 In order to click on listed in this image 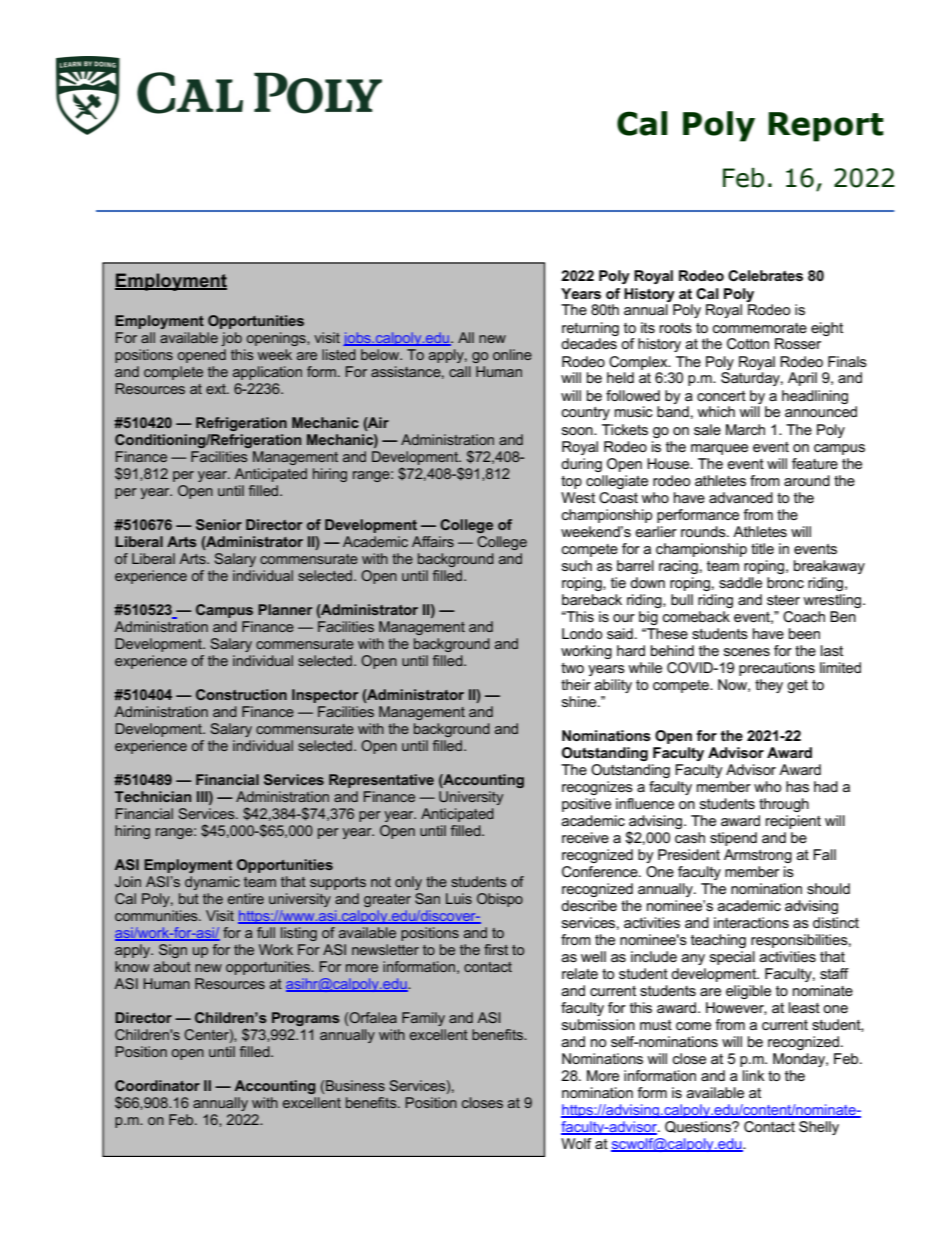, I will do `click(339, 354)`.
